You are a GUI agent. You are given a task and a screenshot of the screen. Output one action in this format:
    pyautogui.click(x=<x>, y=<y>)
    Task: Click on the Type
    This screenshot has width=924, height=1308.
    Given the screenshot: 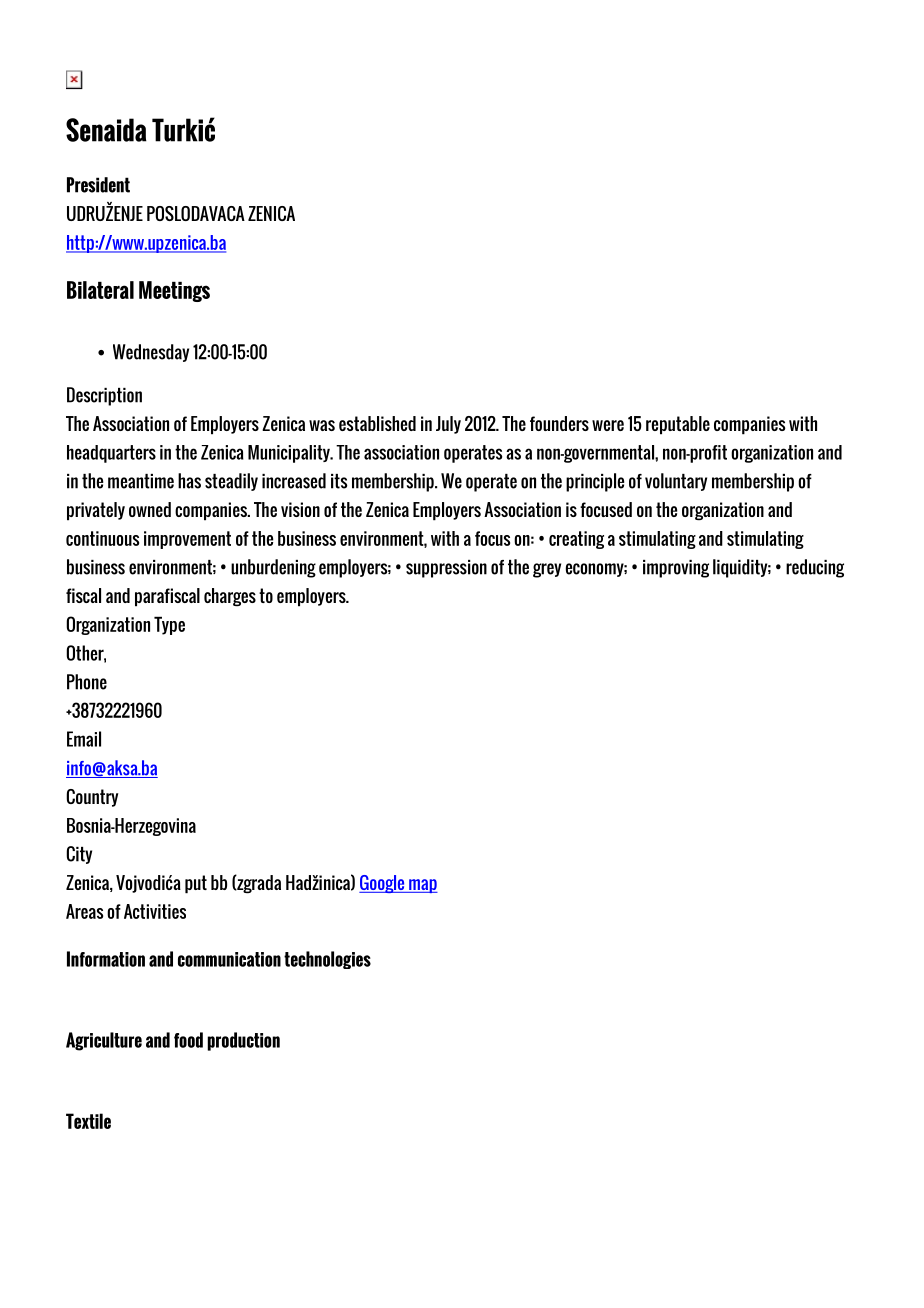 What is the action you would take?
    pyautogui.click(x=169, y=625)
